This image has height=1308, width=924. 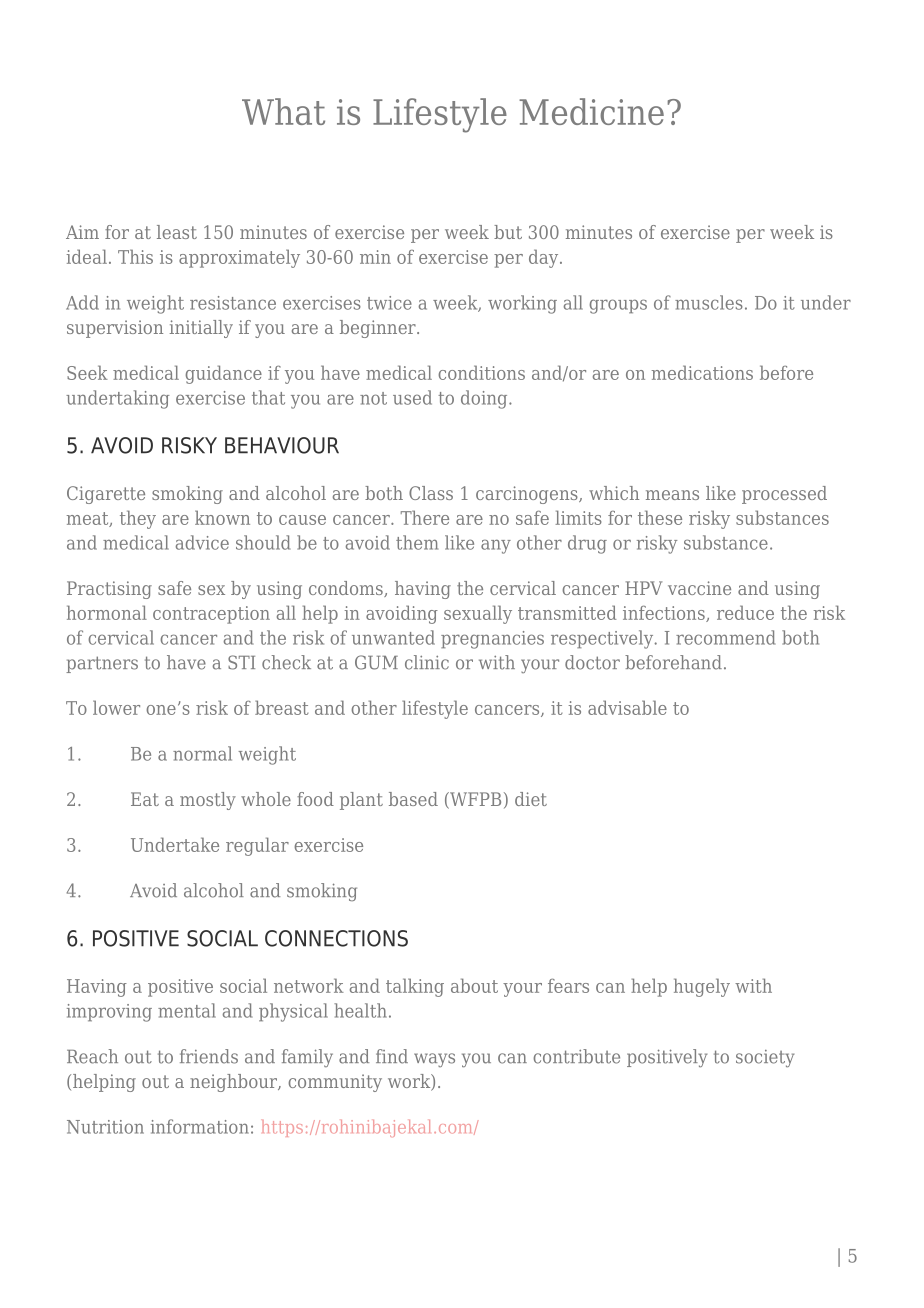 What do you see at coordinates (106, 495) in the image?
I see `Cigarette` at bounding box center [106, 495].
